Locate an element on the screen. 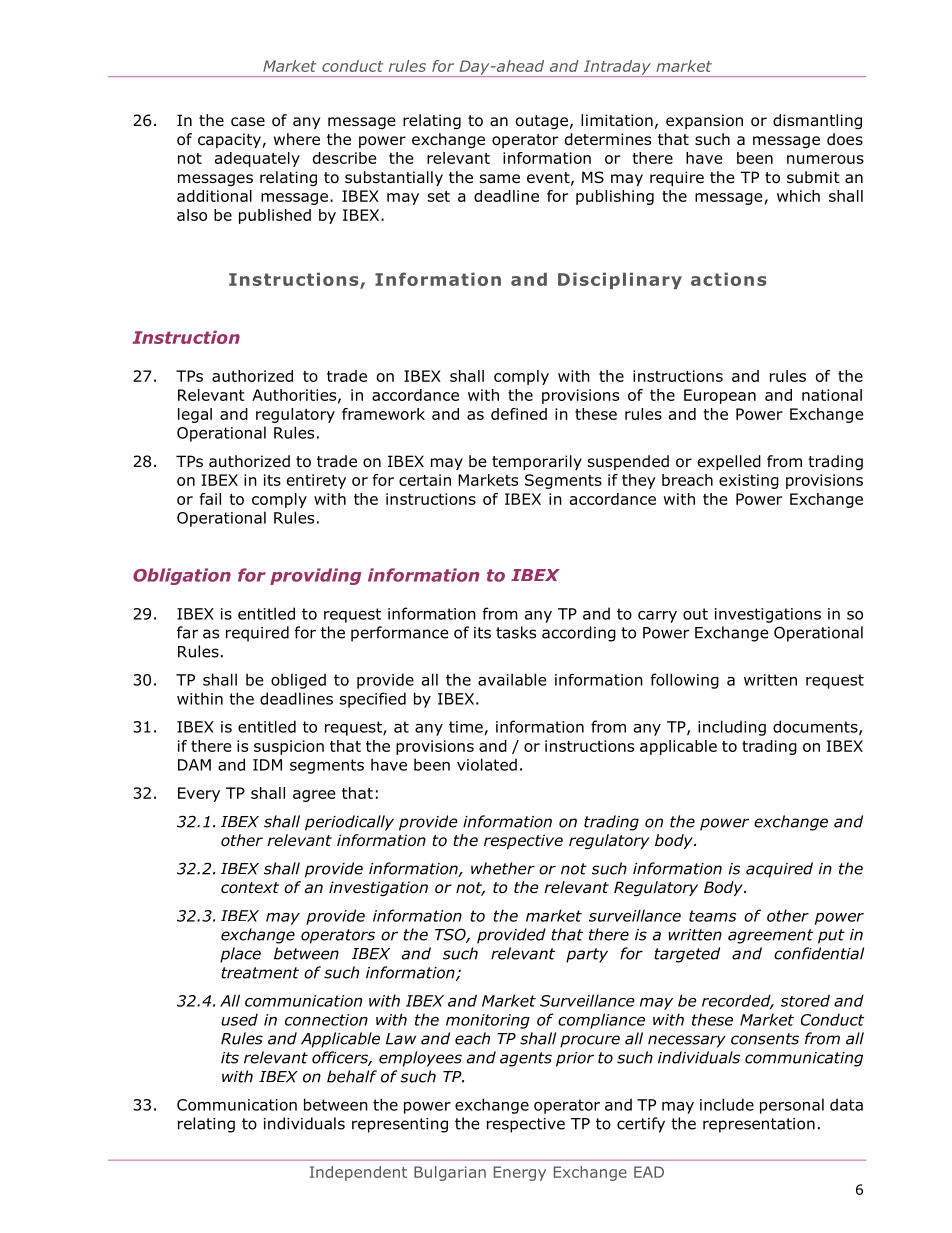 This screenshot has height=1233, width=952. Independent is located at coordinates (358, 1173).
